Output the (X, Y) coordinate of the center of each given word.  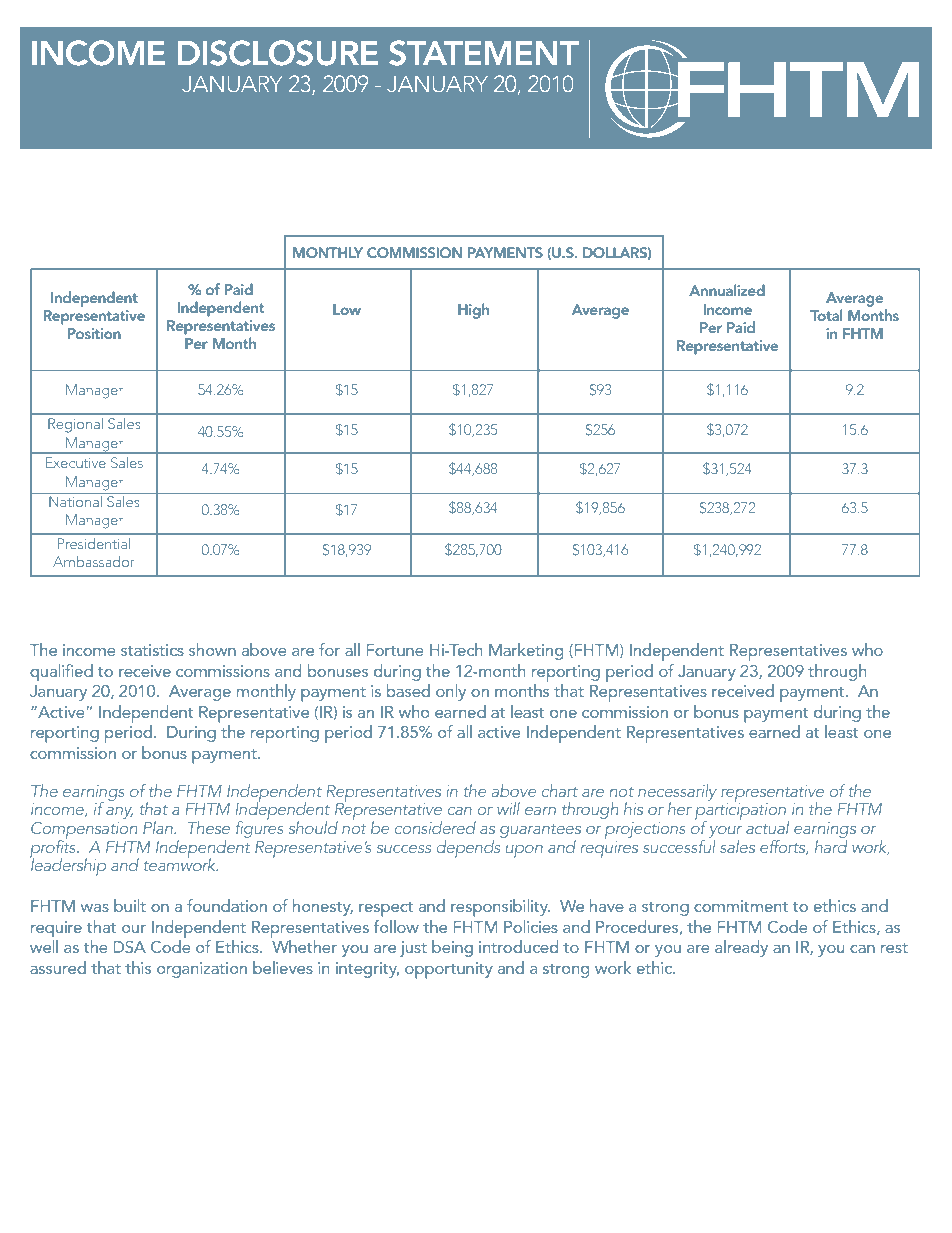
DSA (129, 946)
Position (94, 333)
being (452, 948)
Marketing (526, 651)
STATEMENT (484, 53)
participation (742, 812)
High (473, 311)
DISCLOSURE (278, 53)
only (451, 692)
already (741, 948)
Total (826, 315)
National (75, 500)
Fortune (395, 650)
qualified (61, 672)
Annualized (727, 290)
